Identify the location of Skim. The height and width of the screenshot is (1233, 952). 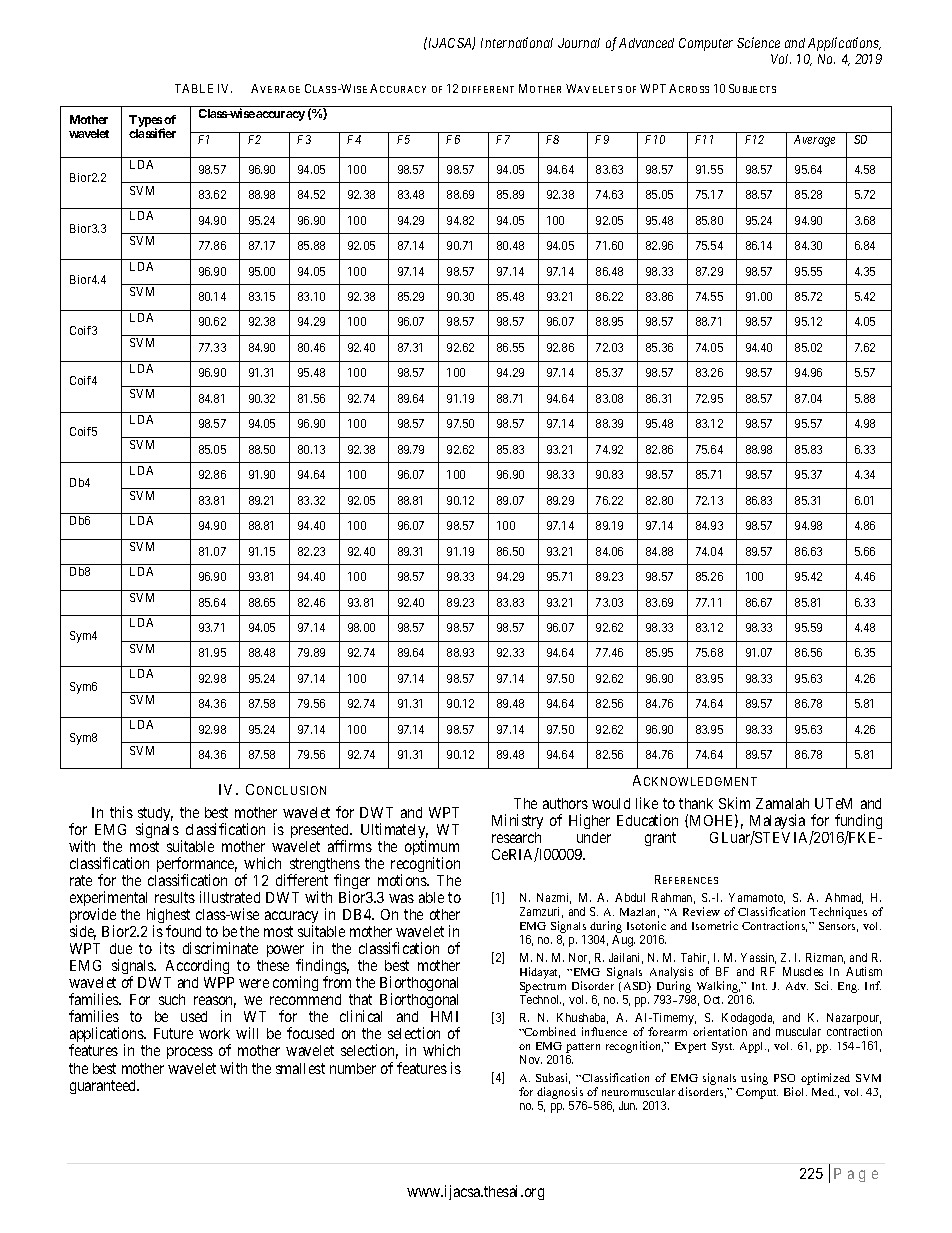
(734, 803).
